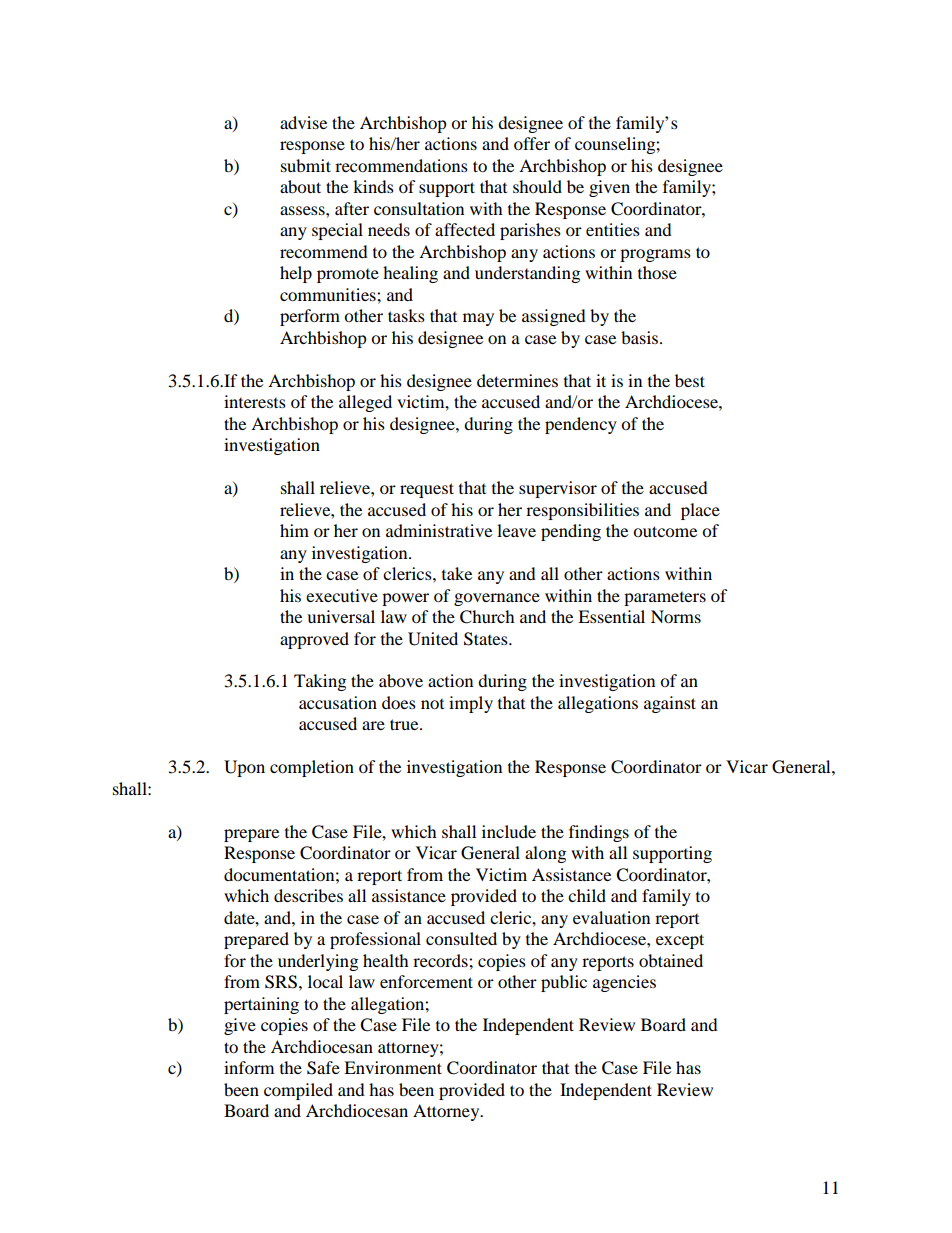  Describe the element at coordinates (665, 599) in the screenshot. I see `parameters` at that location.
